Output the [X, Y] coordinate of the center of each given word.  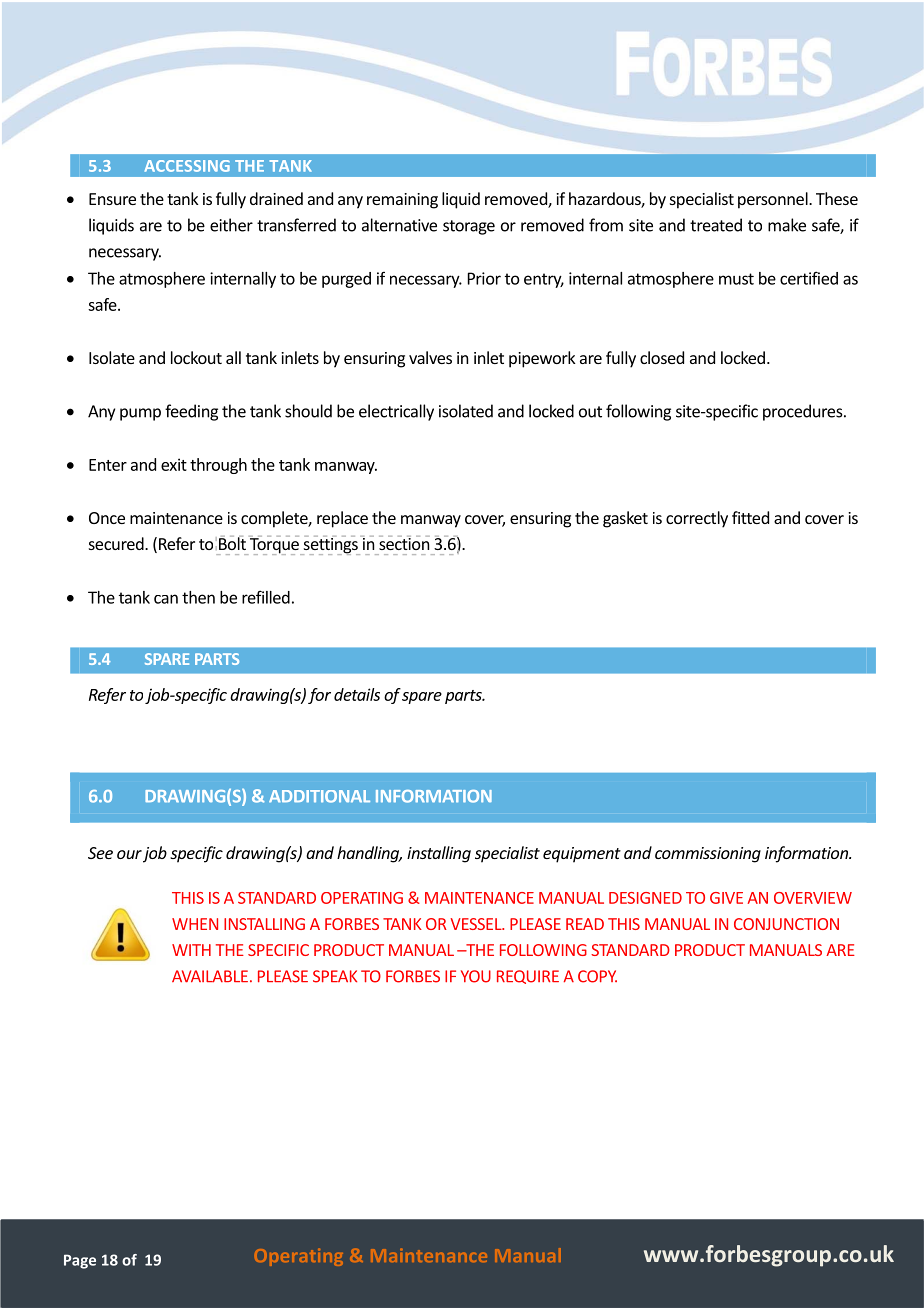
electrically [396, 412]
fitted [750, 517]
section [404, 543]
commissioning [708, 855]
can [166, 599]
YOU [476, 976]
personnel [774, 200]
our [129, 854]
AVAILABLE [210, 976]
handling [369, 854]
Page [80, 1261]
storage [469, 227]
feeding [191, 412]
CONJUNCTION [786, 924]
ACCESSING [187, 166]
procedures [804, 412]
